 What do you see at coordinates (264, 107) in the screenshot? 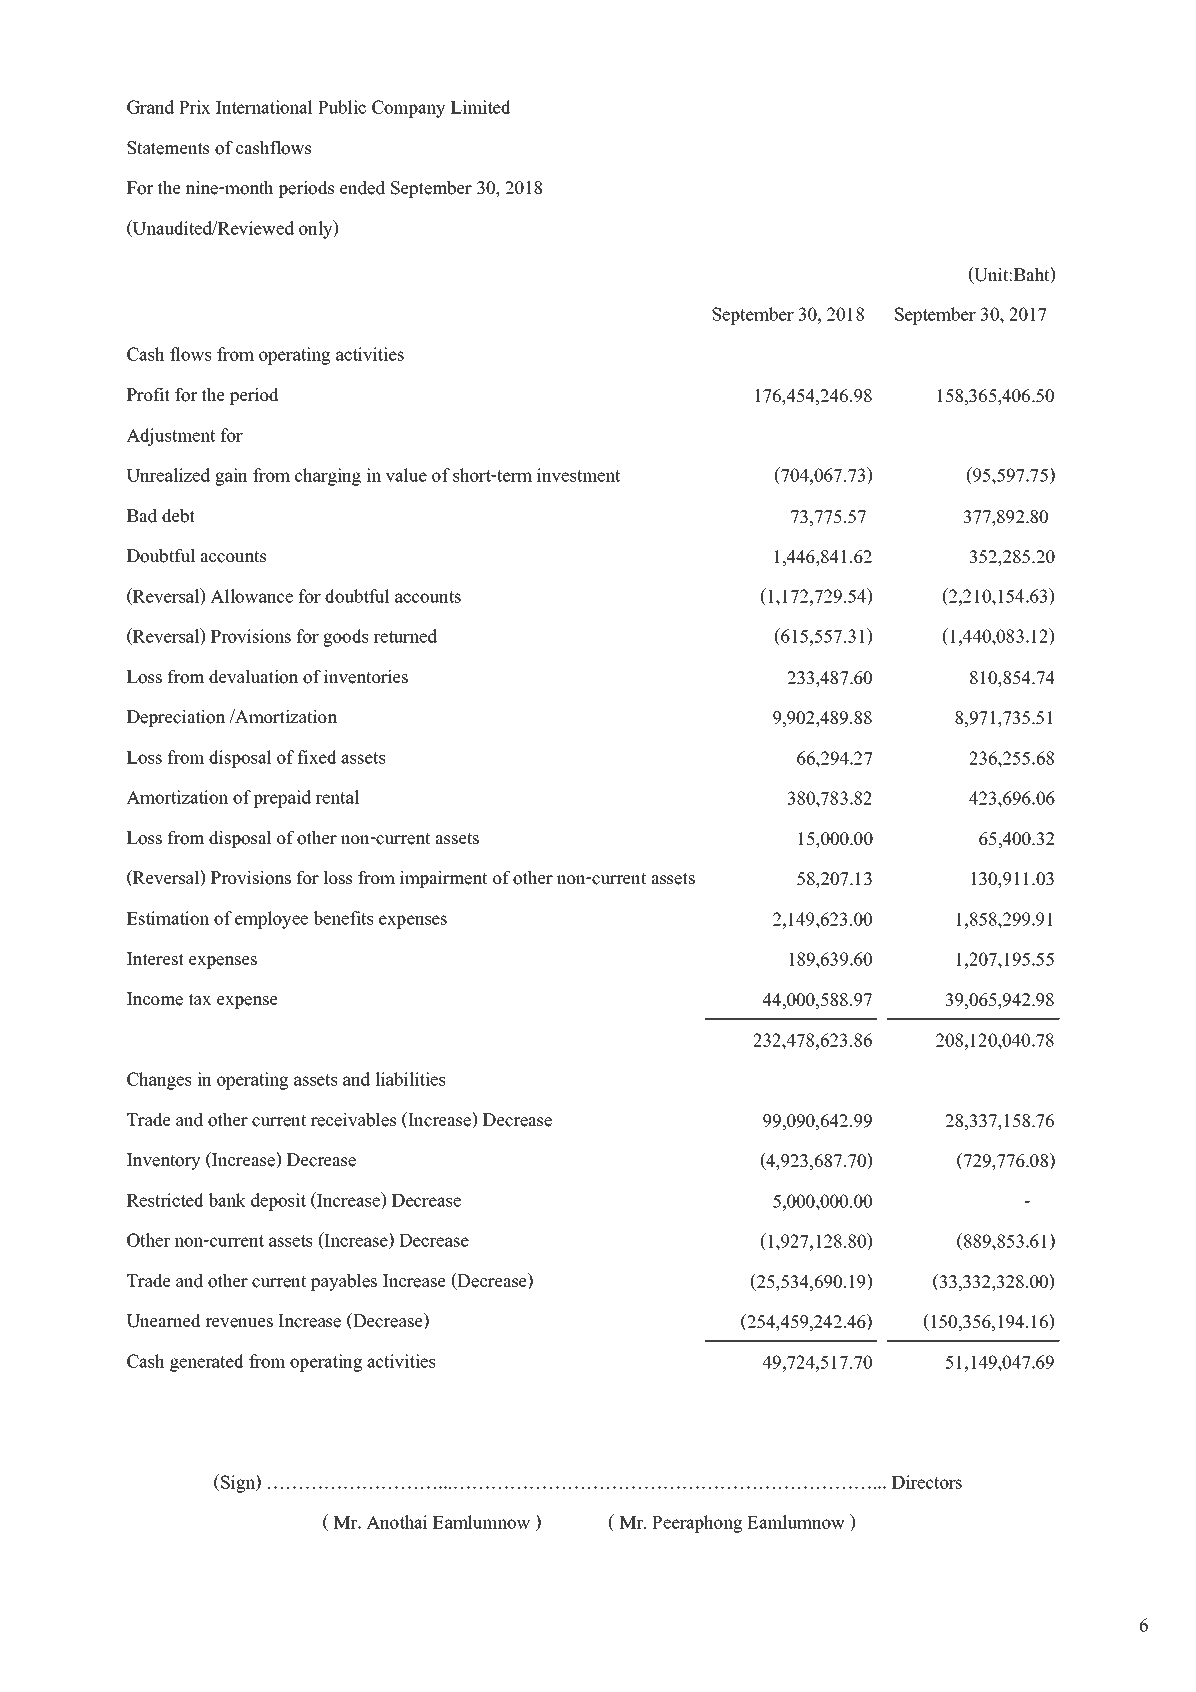
I see `International` at bounding box center [264, 107].
